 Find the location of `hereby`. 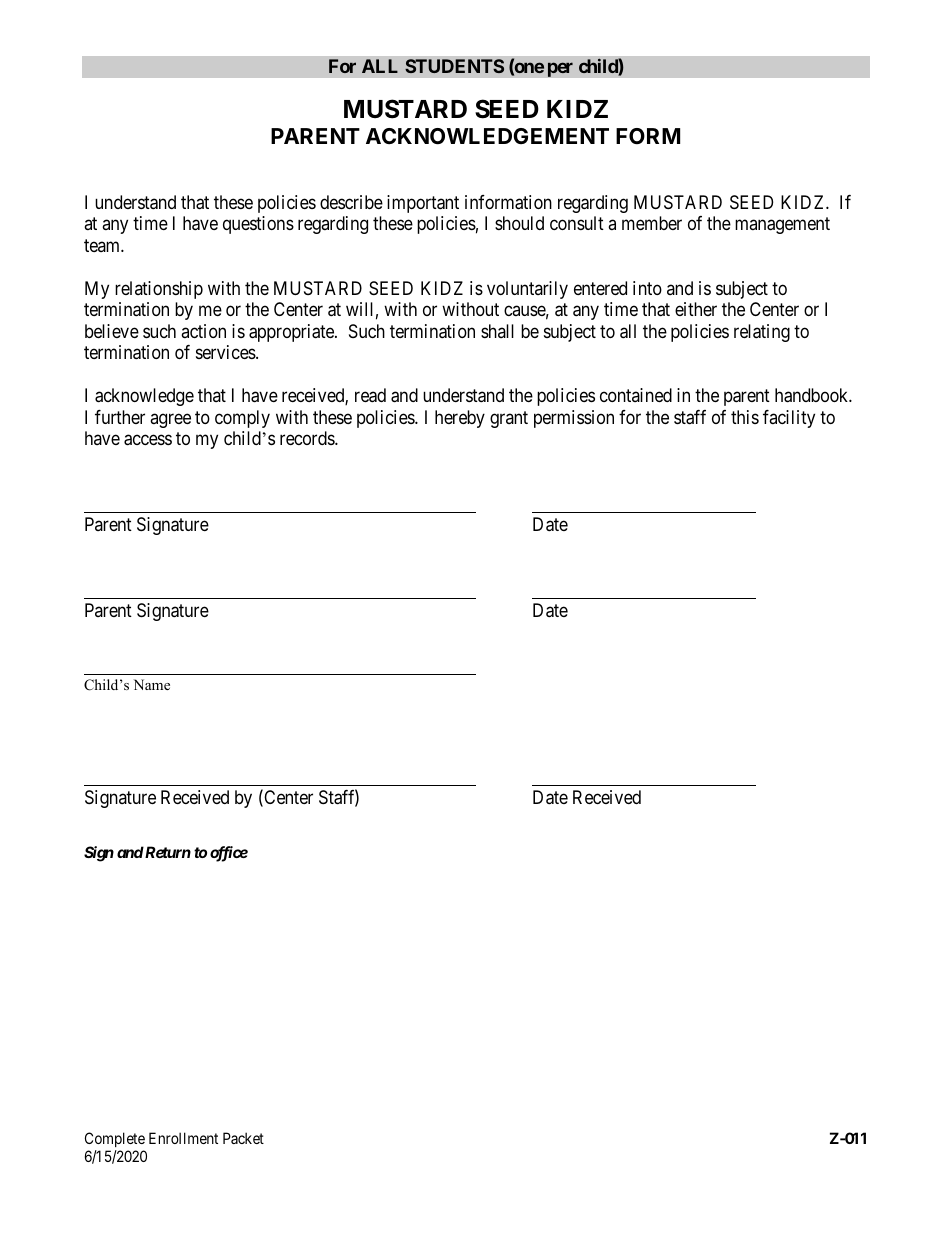

hereby is located at coordinates (460, 419).
